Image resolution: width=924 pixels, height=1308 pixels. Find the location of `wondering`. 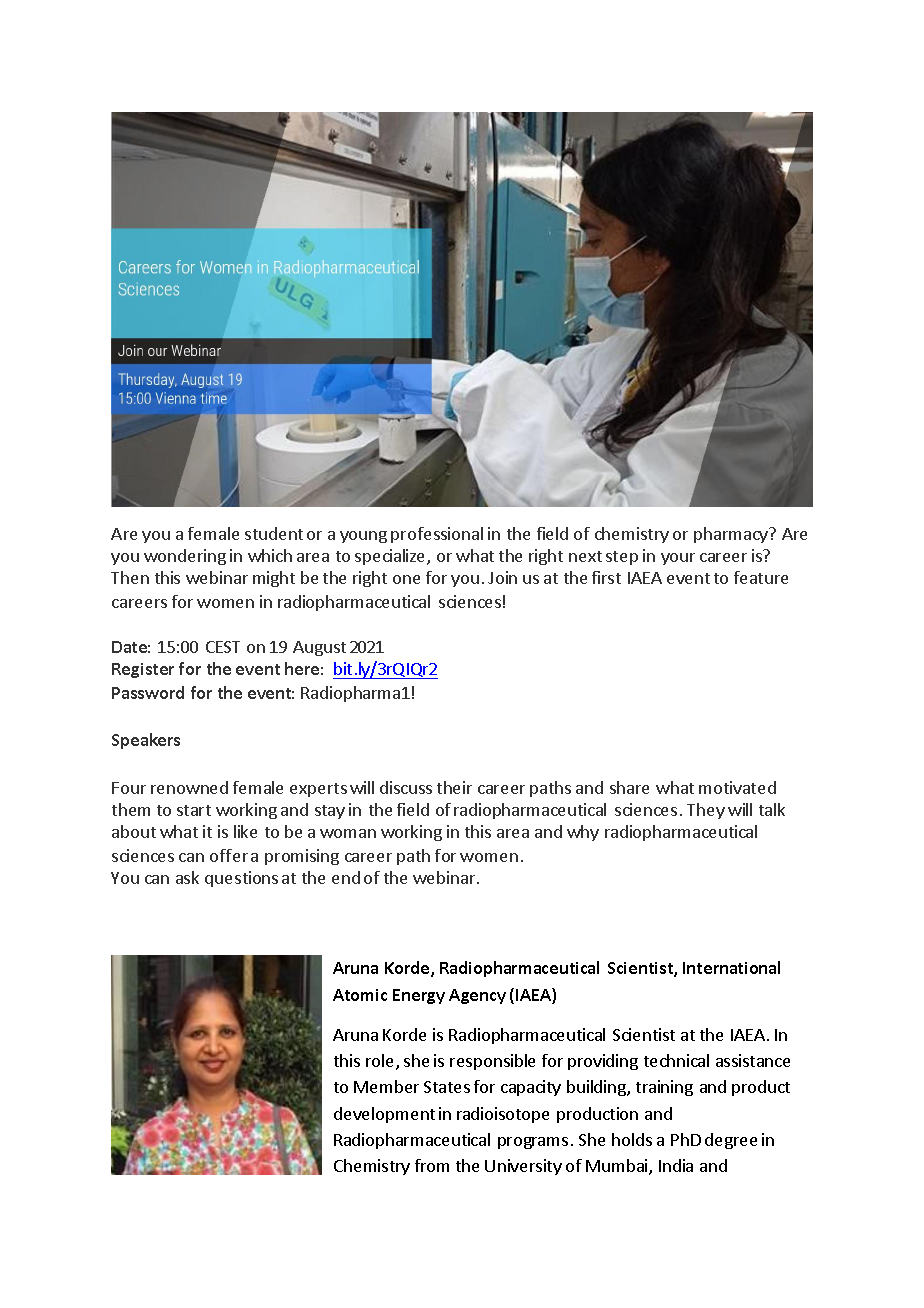

wondering is located at coordinates (185, 557).
